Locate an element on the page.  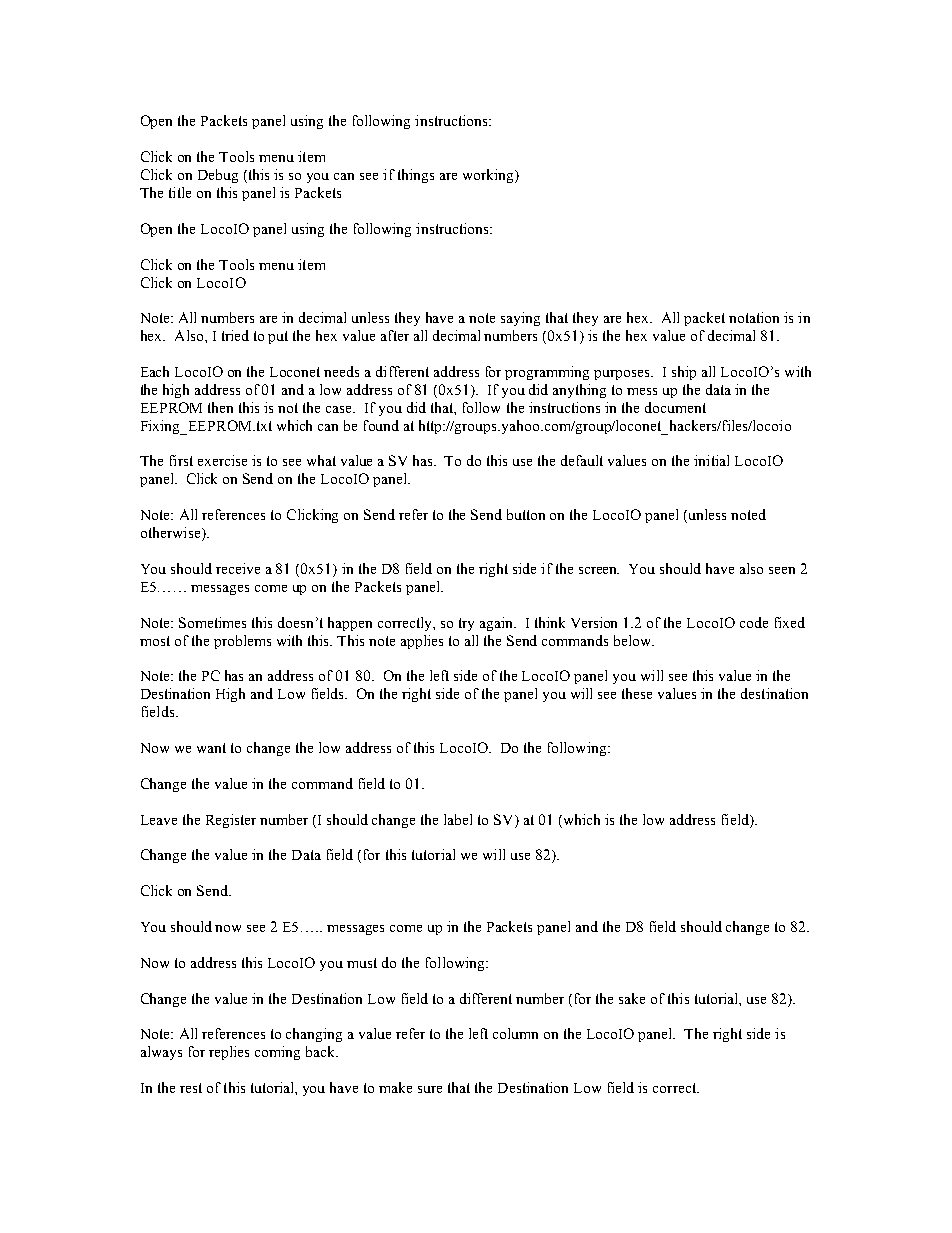
want is located at coordinates (211, 748).
